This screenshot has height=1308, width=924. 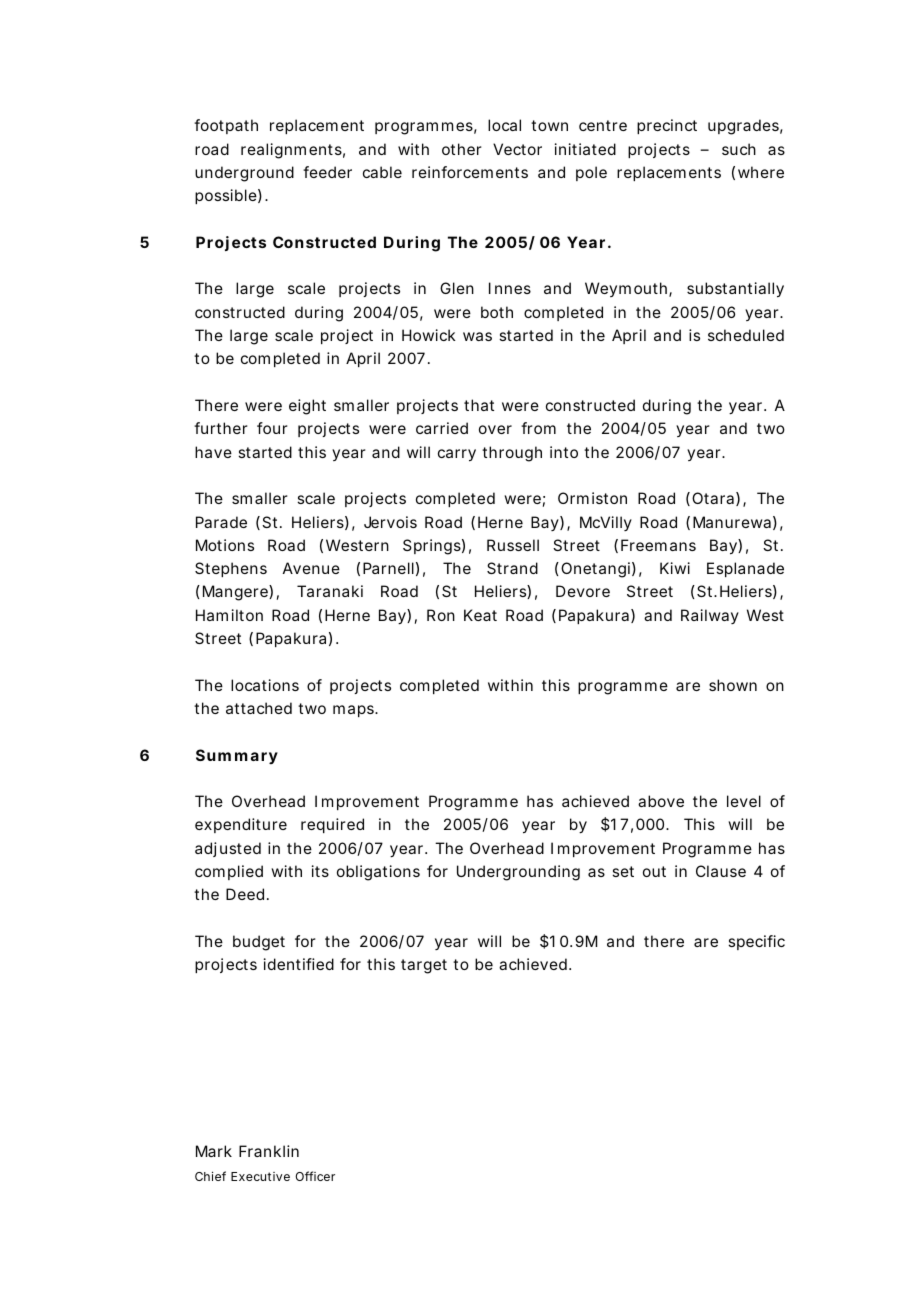 What do you see at coordinates (661, 801) in the screenshot?
I see `above` at bounding box center [661, 801].
